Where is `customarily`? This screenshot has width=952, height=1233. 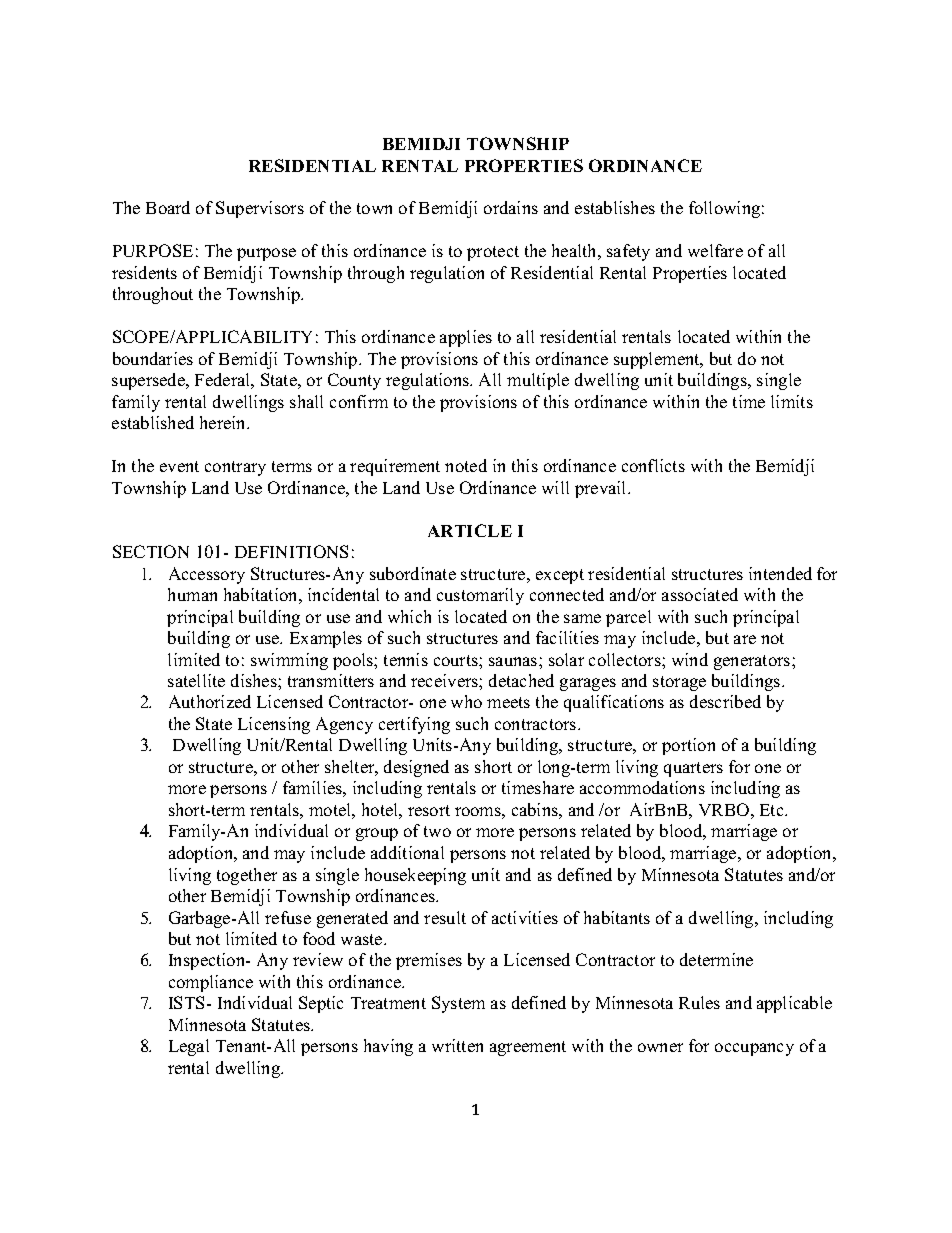
customarily is located at coordinates (480, 596).
